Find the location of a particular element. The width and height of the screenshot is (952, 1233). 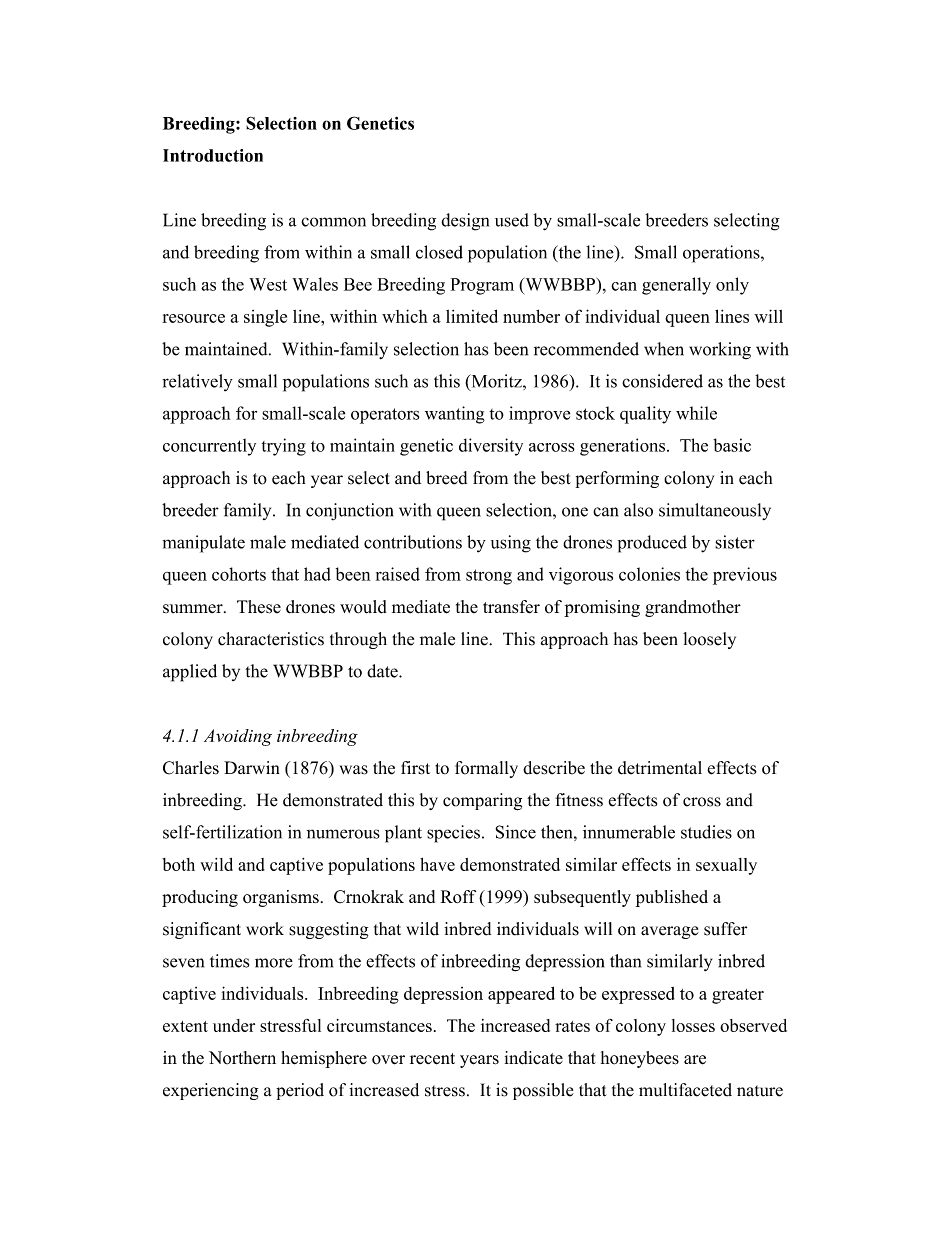

generally is located at coordinates (676, 286).
